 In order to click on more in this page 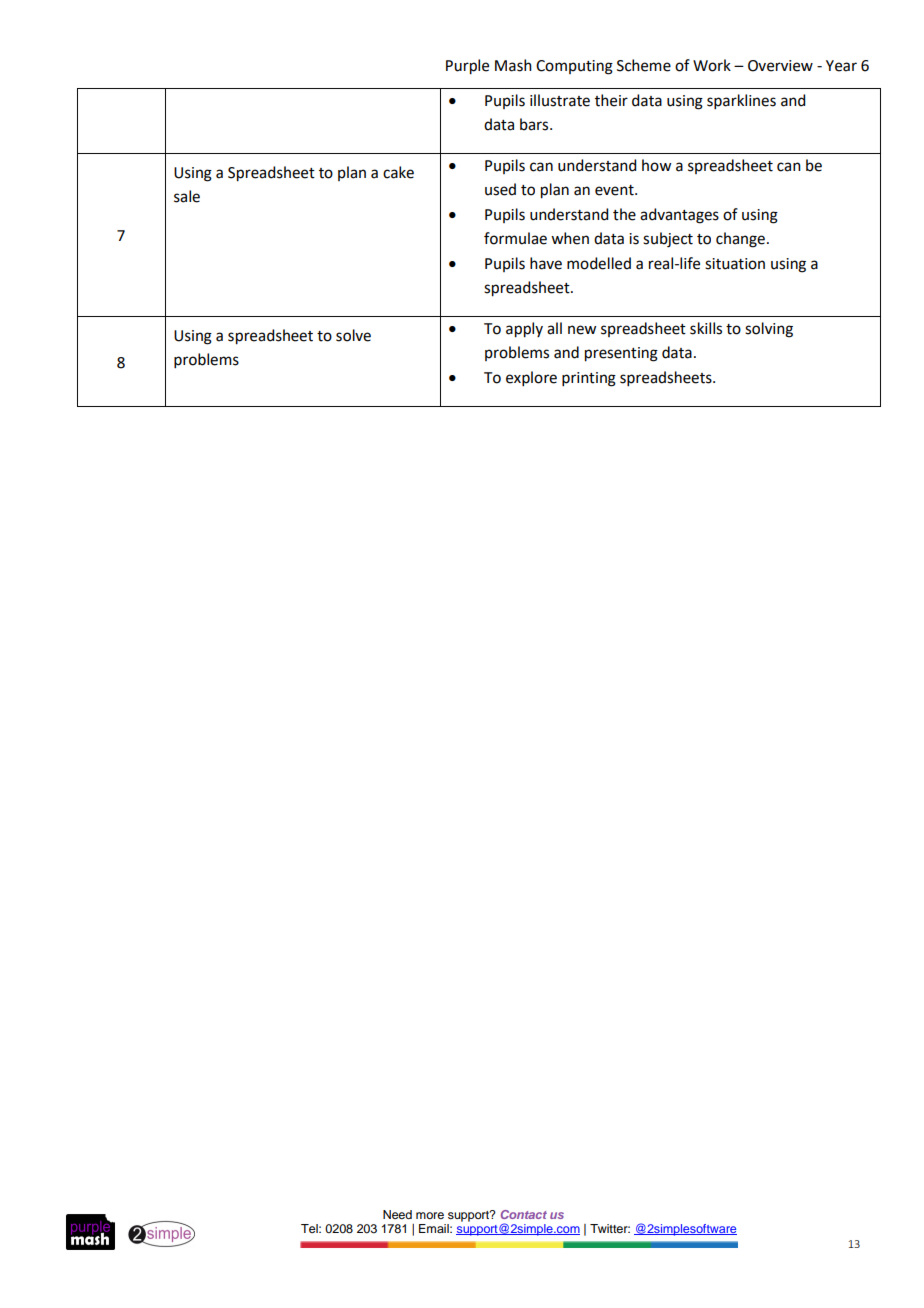, I will do `click(430, 1215)`.
